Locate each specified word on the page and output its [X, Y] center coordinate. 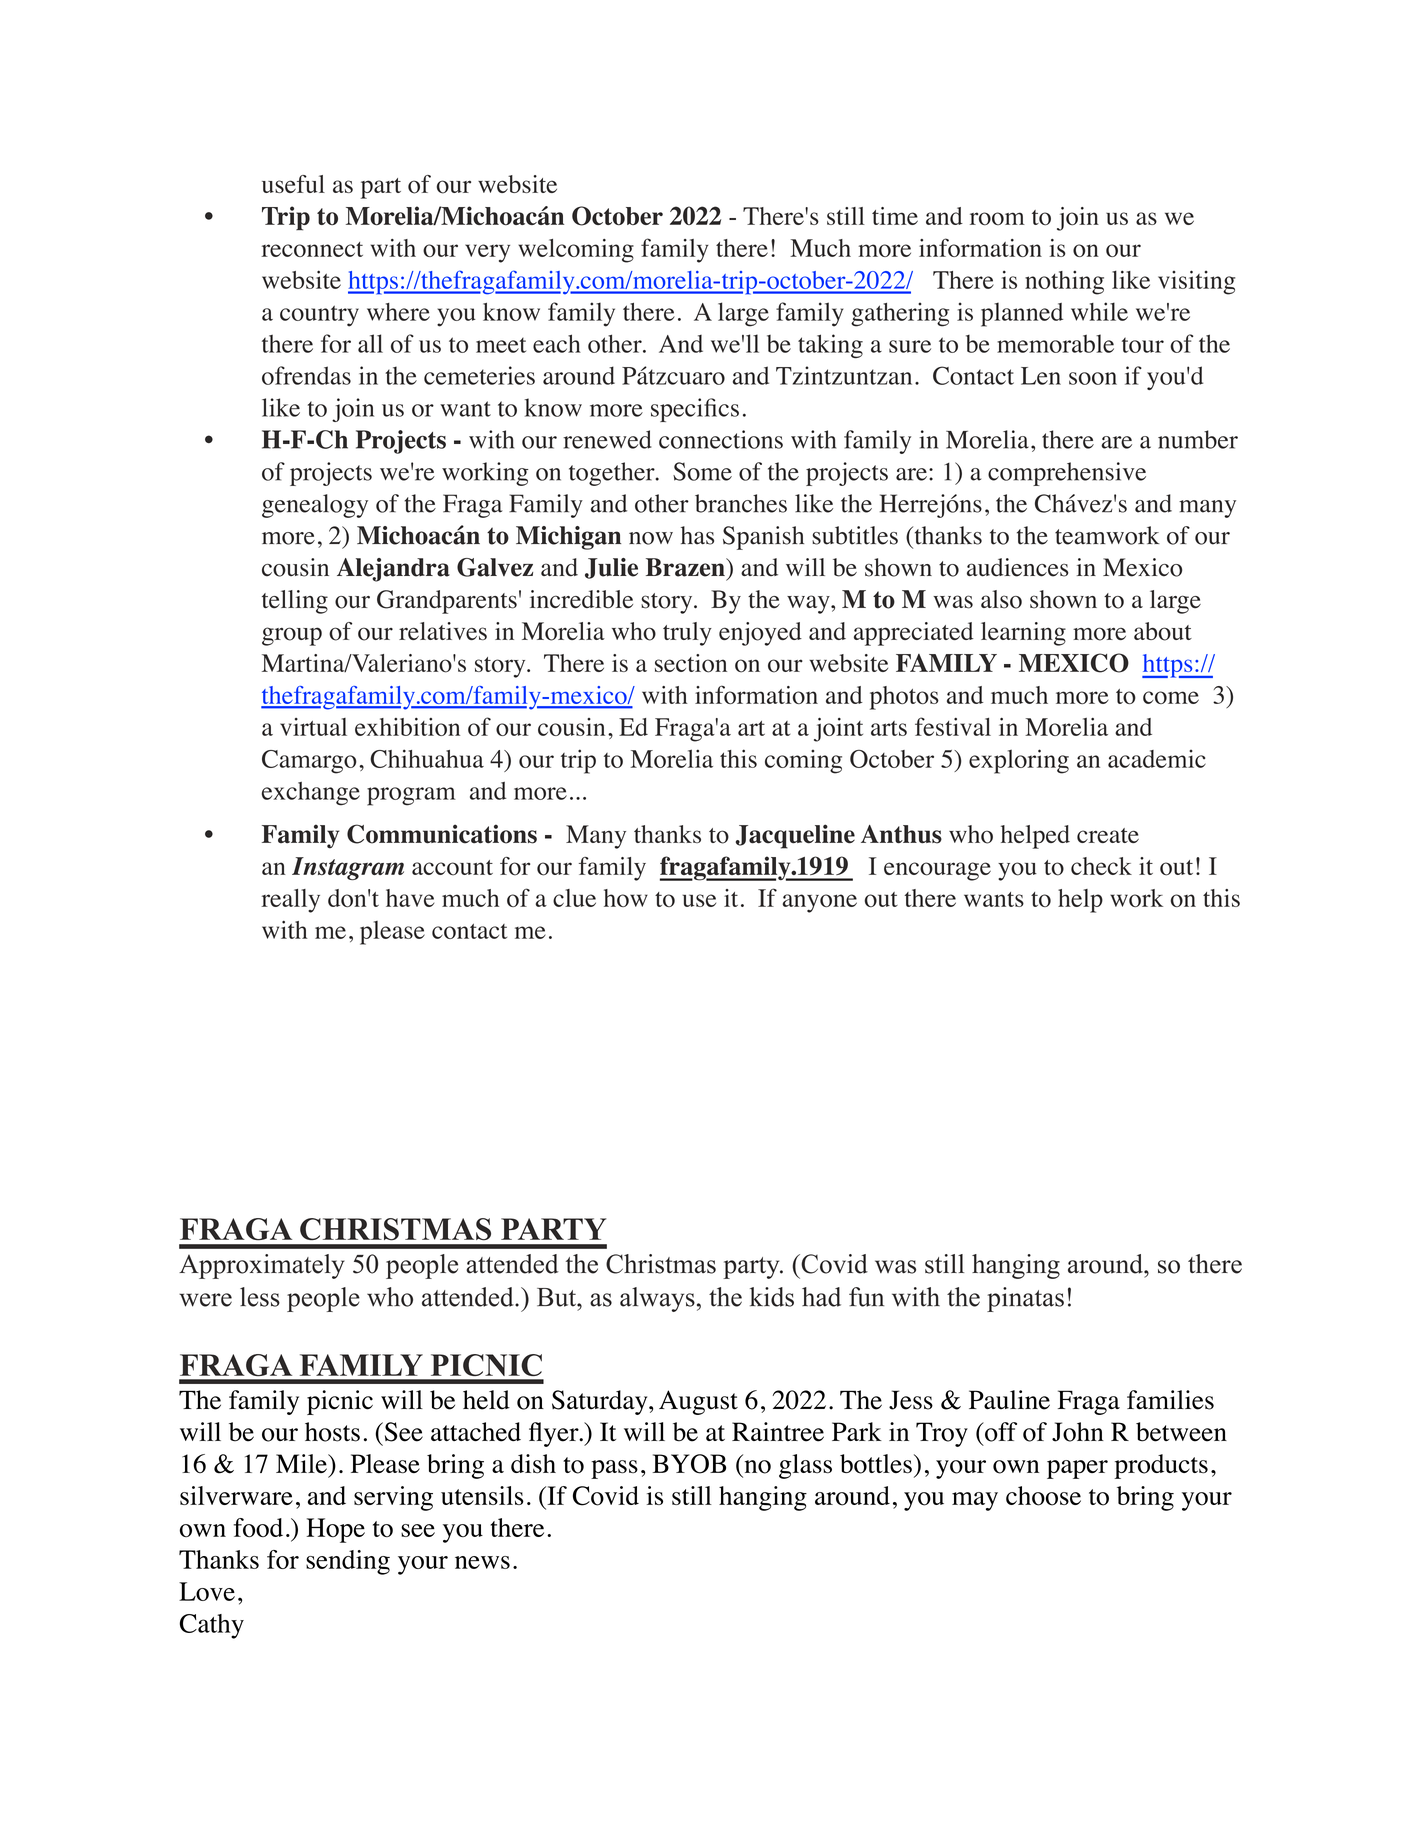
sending [348, 1562]
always [657, 1299]
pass [614, 1469]
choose [1043, 1496]
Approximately [262, 1266]
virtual [313, 727]
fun [866, 1297]
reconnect [312, 249]
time [895, 216]
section [691, 663]
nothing [1064, 283]
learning [1023, 634]
